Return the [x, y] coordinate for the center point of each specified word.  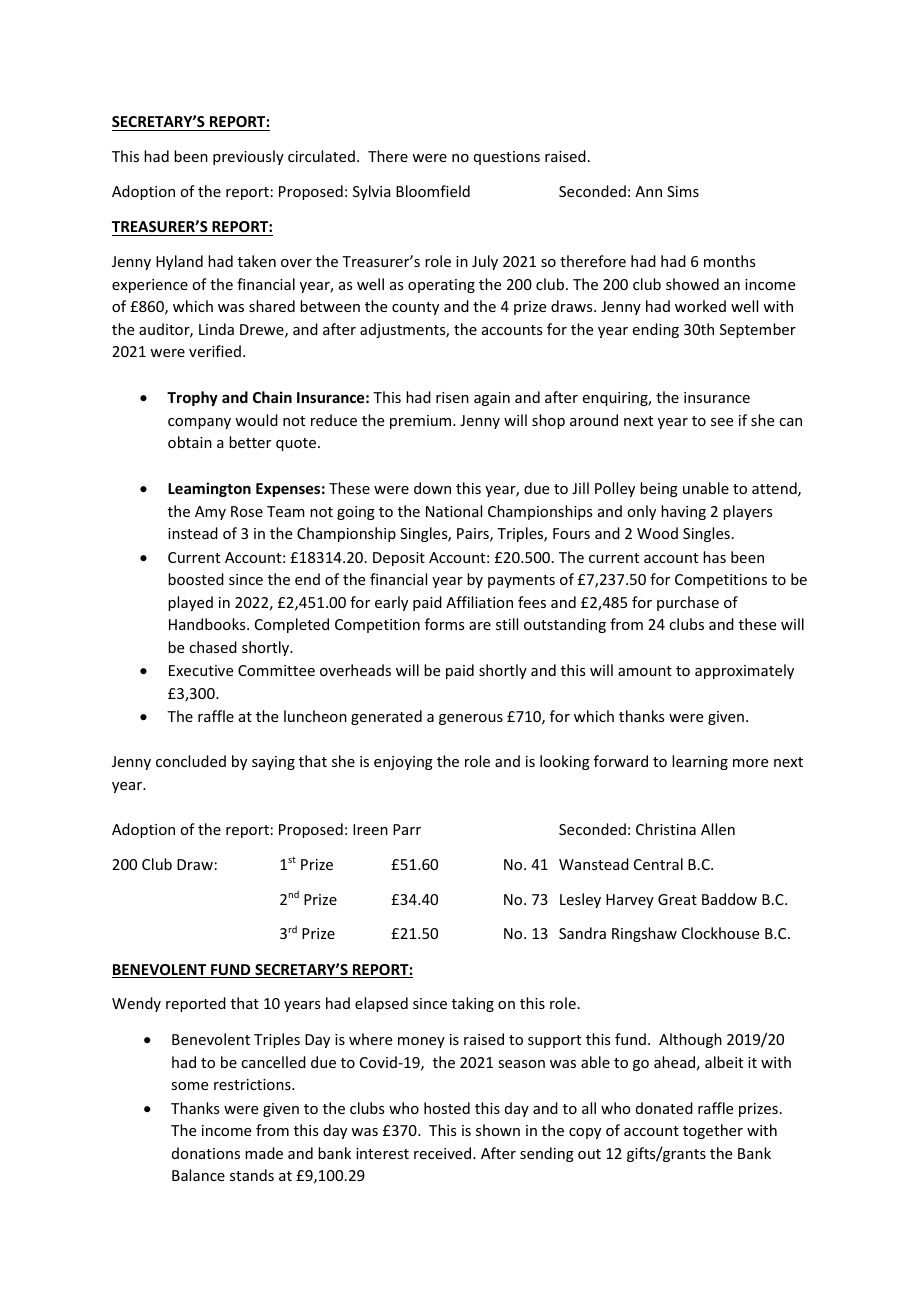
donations [206, 1153]
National [454, 511]
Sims [683, 191]
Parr [407, 829]
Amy [210, 513]
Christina [666, 829]
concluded [191, 761]
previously [248, 157]
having [683, 512]
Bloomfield [433, 191]
